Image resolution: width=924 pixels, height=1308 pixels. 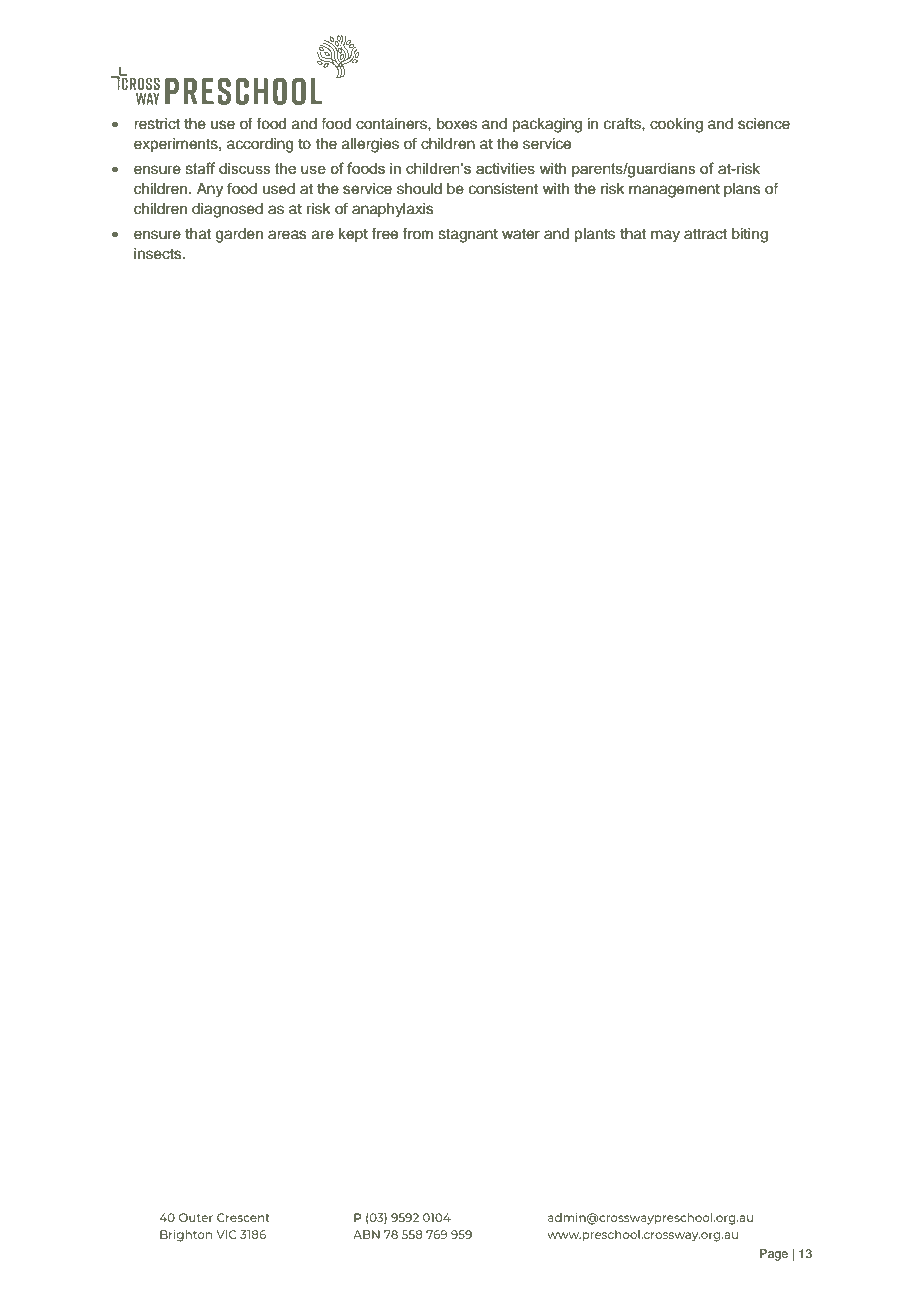 What do you see at coordinates (468, 236) in the screenshot?
I see `stagnant` at bounding box center [468, 236].
